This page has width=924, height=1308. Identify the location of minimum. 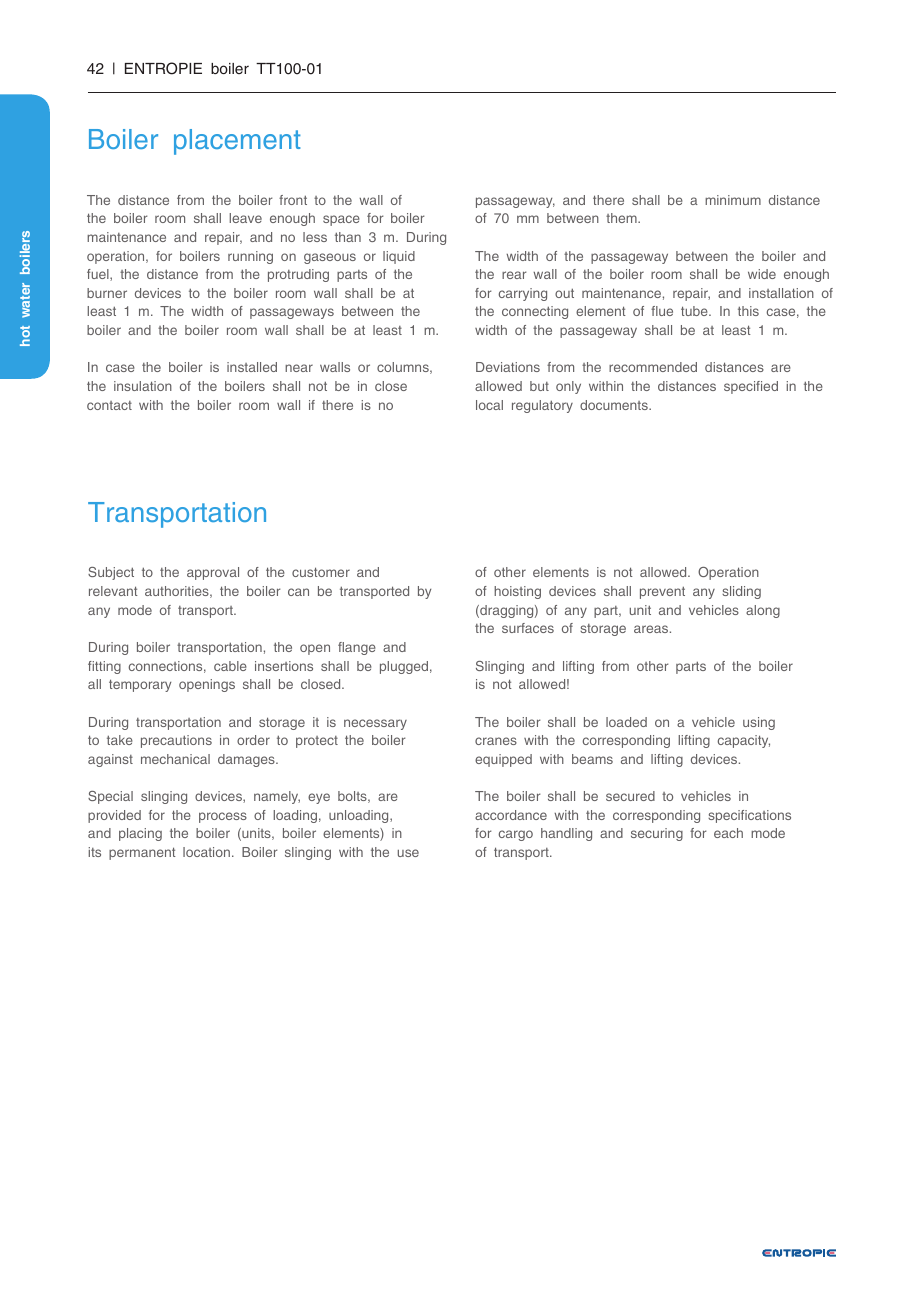
(733, 200).
